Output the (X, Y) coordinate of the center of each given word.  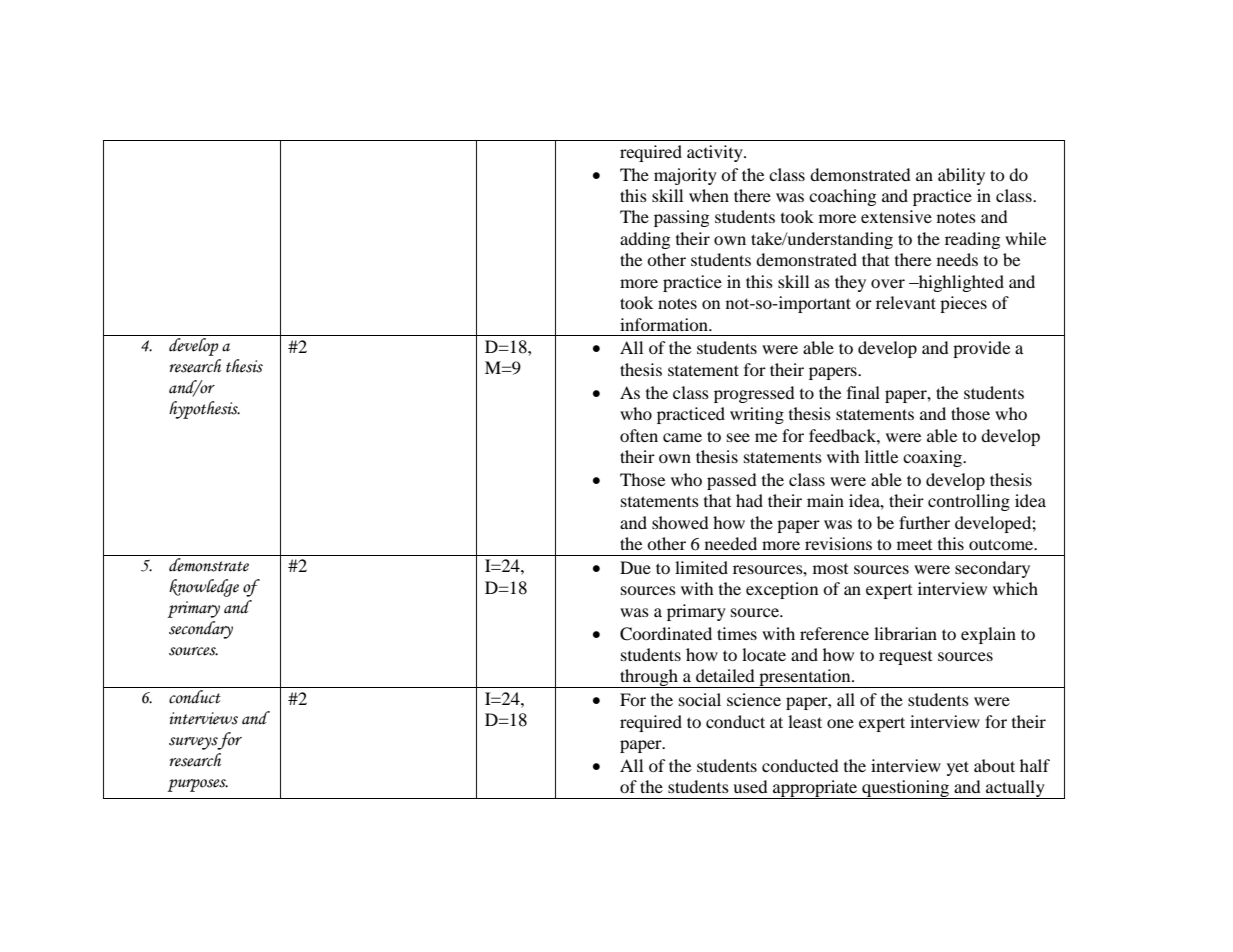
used (750, 786)
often (639, 435)
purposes (198, 785)
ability (961, 176)
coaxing (934, 458)
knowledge (204, 588)
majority (685, 176)
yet (958, 768)
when (709, 195)
